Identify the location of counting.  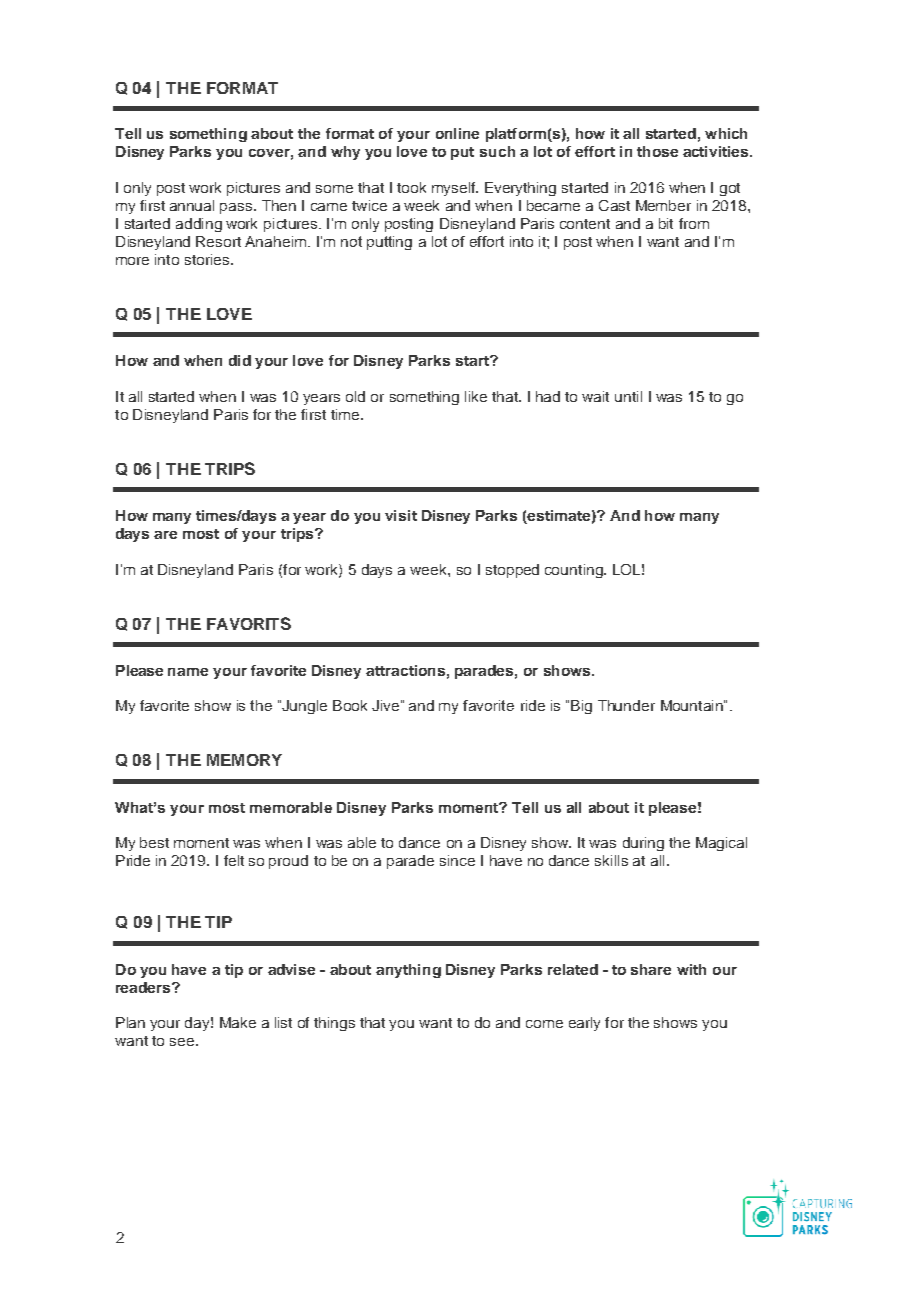
(575, 571).
